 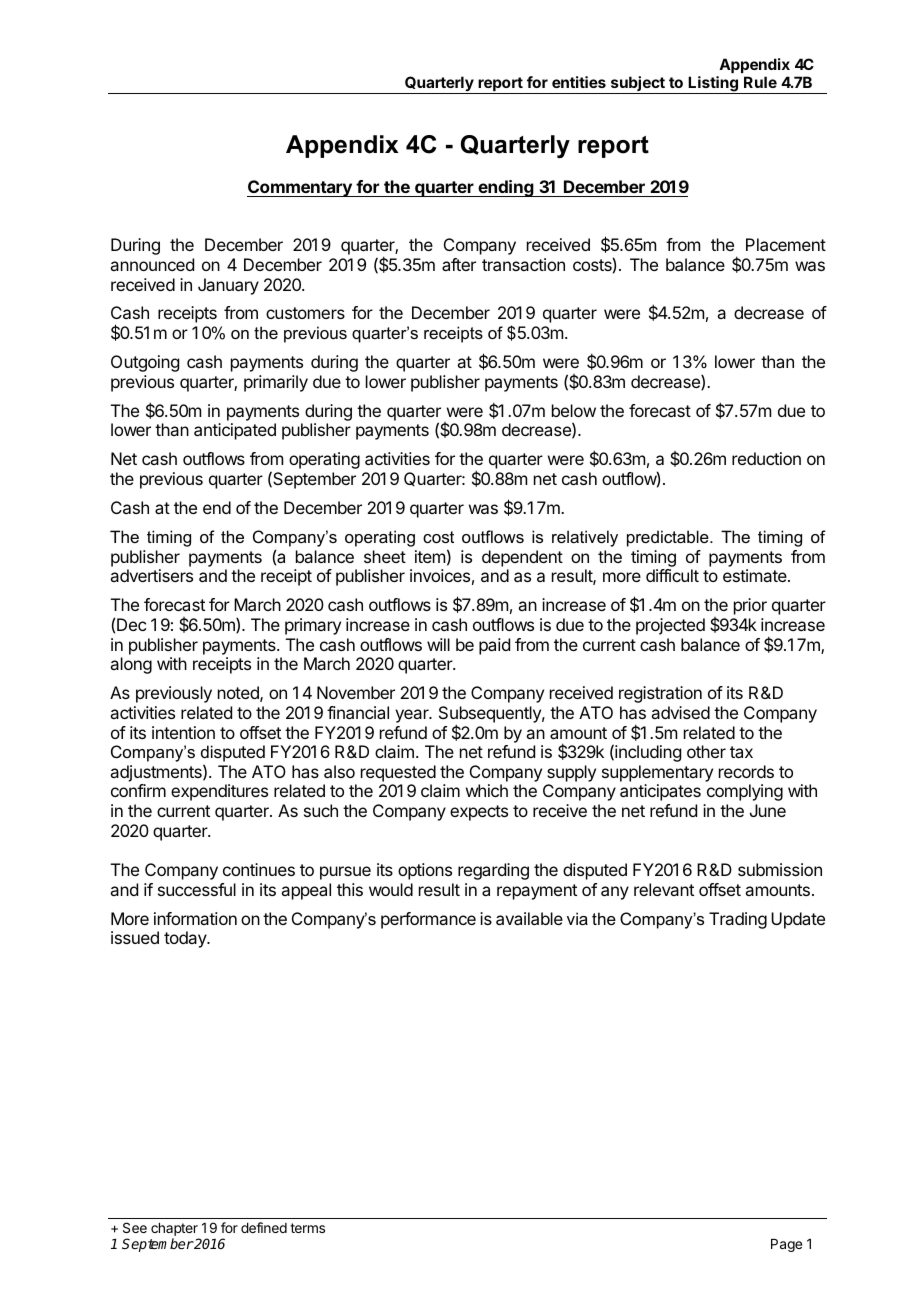 I want to click on reduction, so click(x=766, y=458).
